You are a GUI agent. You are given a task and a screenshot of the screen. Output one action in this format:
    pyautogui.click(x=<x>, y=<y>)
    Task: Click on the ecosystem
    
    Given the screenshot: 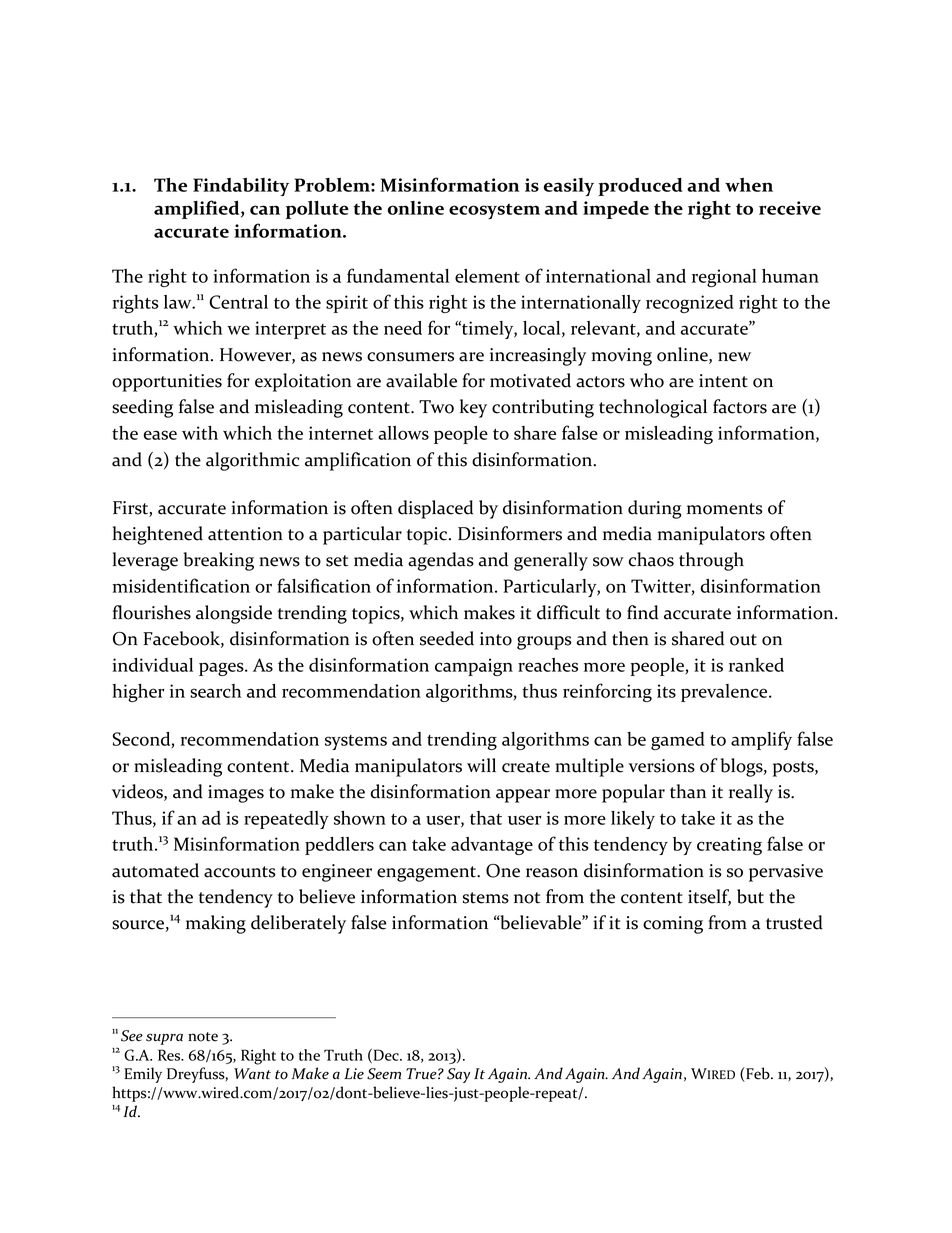 What is the action you would take?
    pyautogui.click(x=494, y=211)
